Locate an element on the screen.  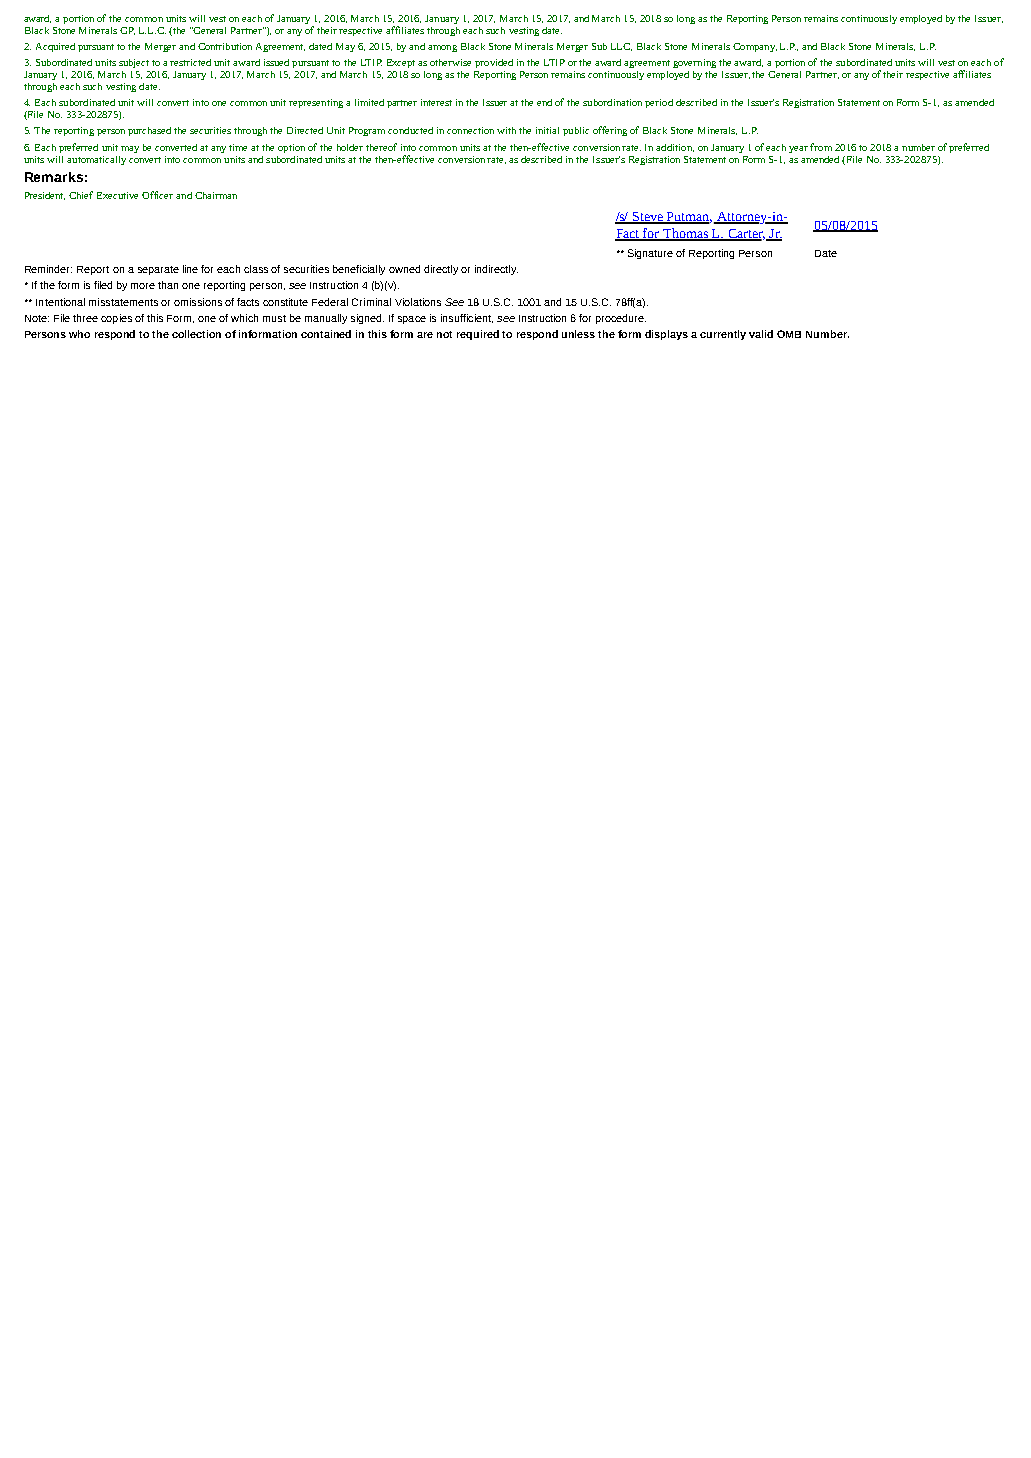
space is located at coordinates (412, 320).
